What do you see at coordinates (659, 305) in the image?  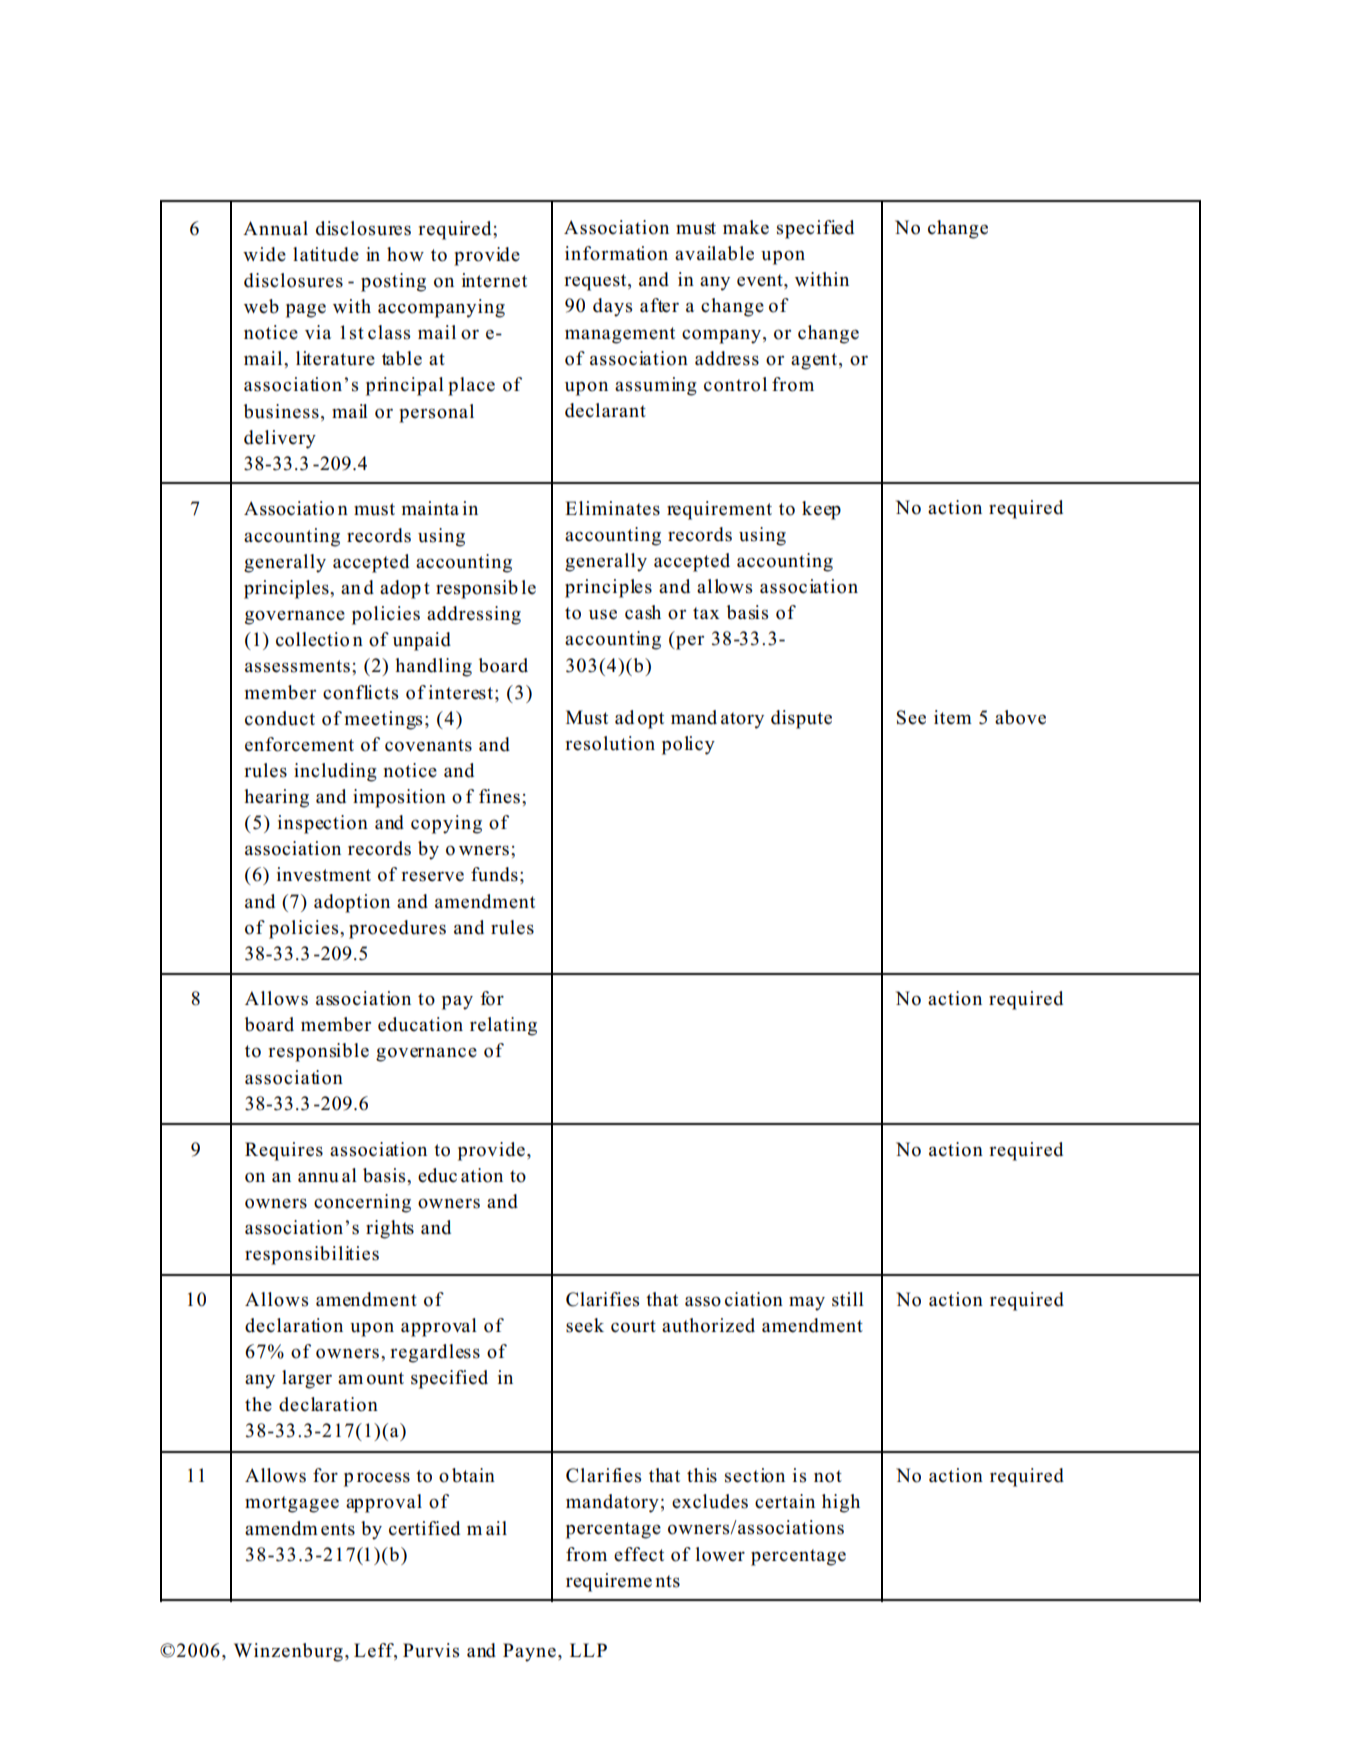 I see `after` at bounding box center [659, 305].
